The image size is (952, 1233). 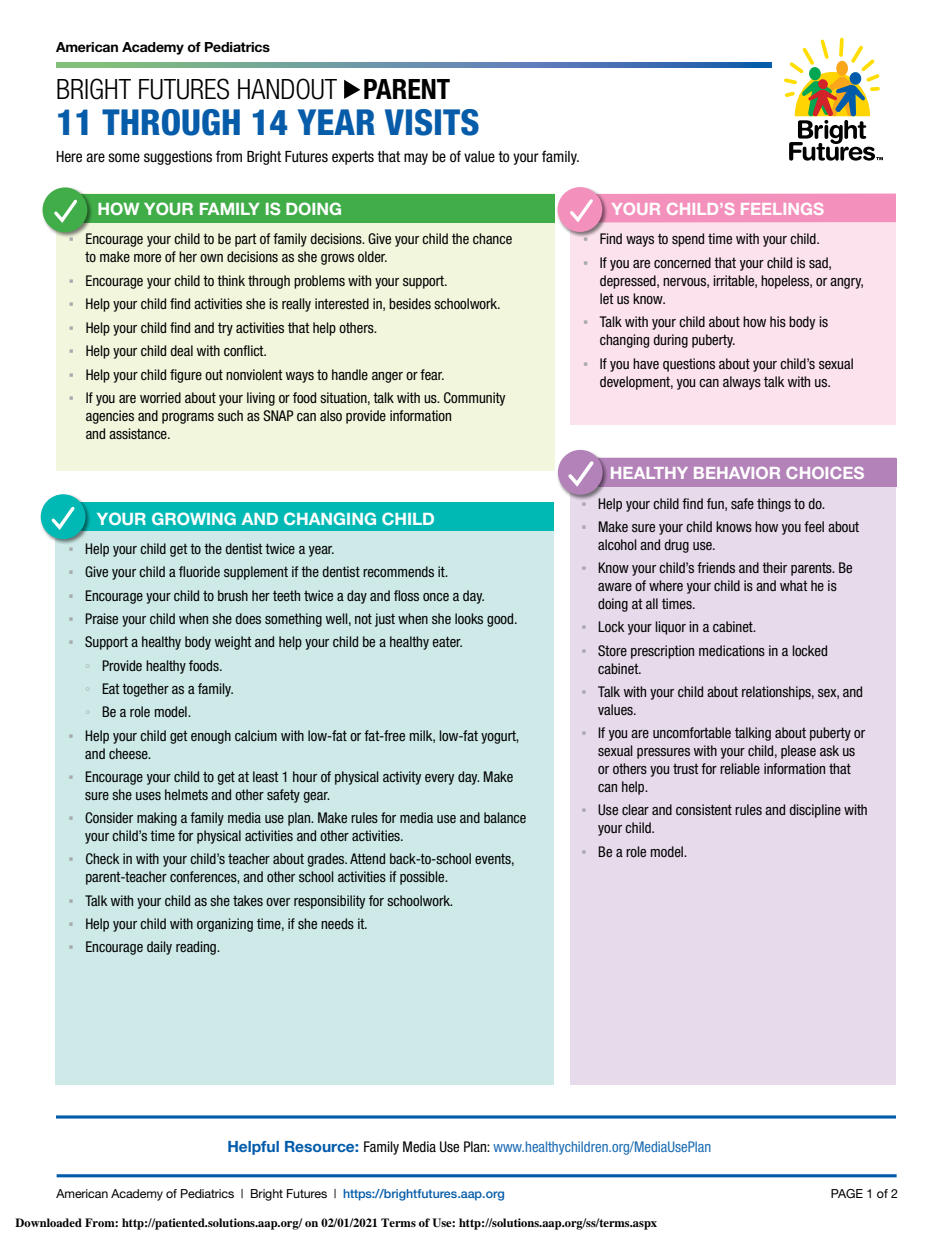 What do you see at coordinates (337, 923) in the screenshot?
I see `needs` at bounding box center [337, 923].
